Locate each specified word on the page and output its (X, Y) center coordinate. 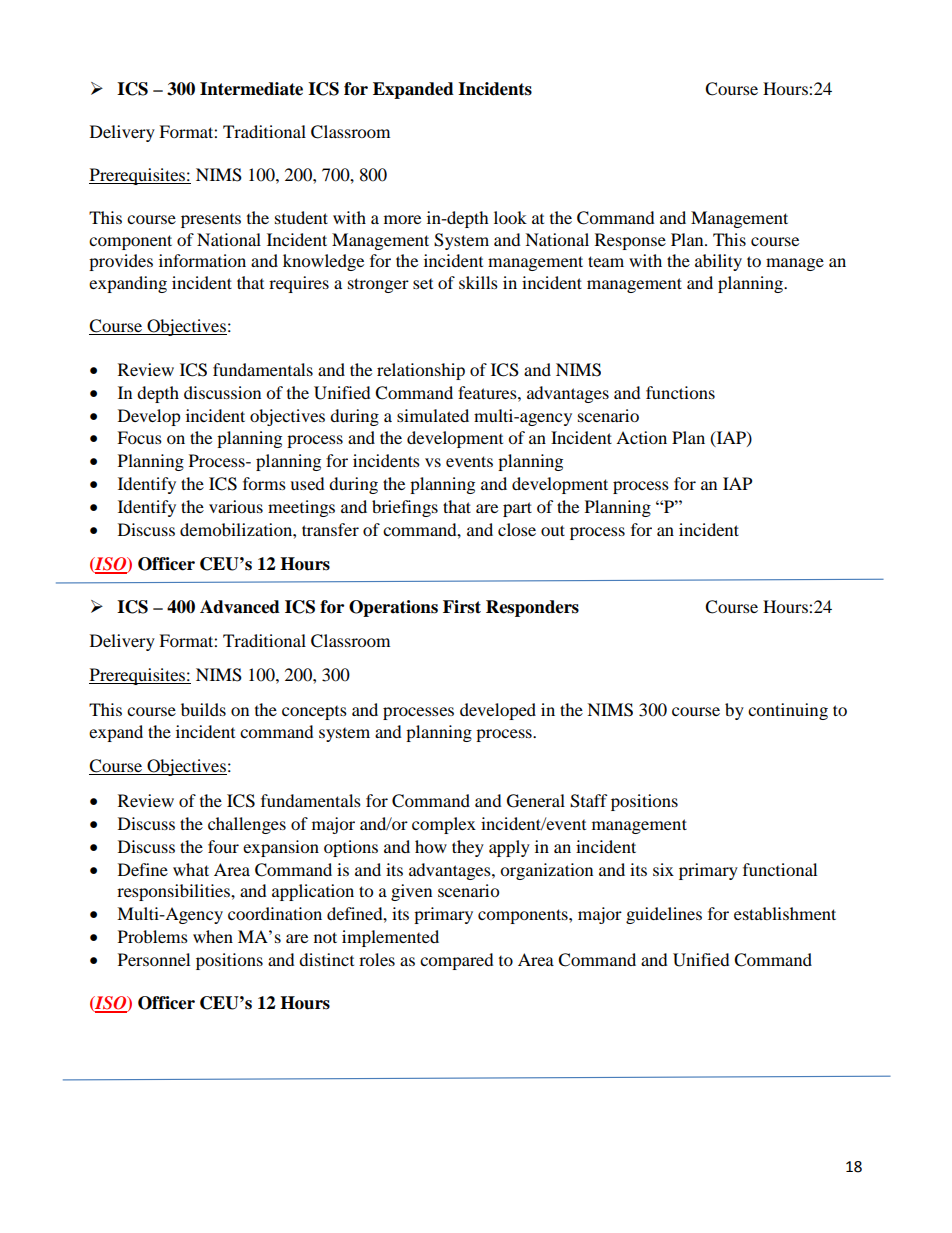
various (236, 506)
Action (641, 437)
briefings (405, 508)
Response (630, 241)
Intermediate (251, 89)
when (213, 936)
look (510, 217)
